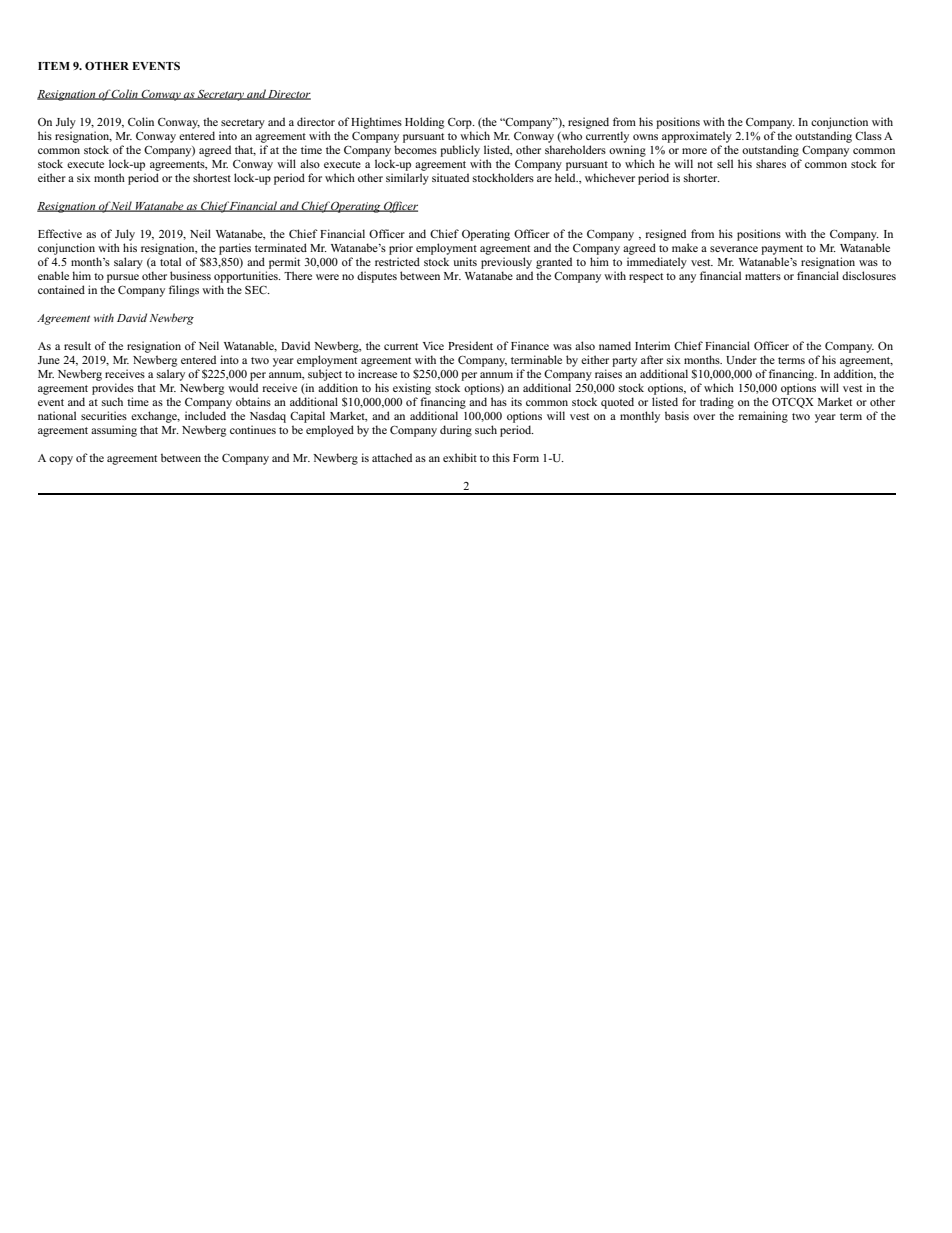 This screenshot has width=952, height=1233. I want to click on shares, so click(771, 163).
